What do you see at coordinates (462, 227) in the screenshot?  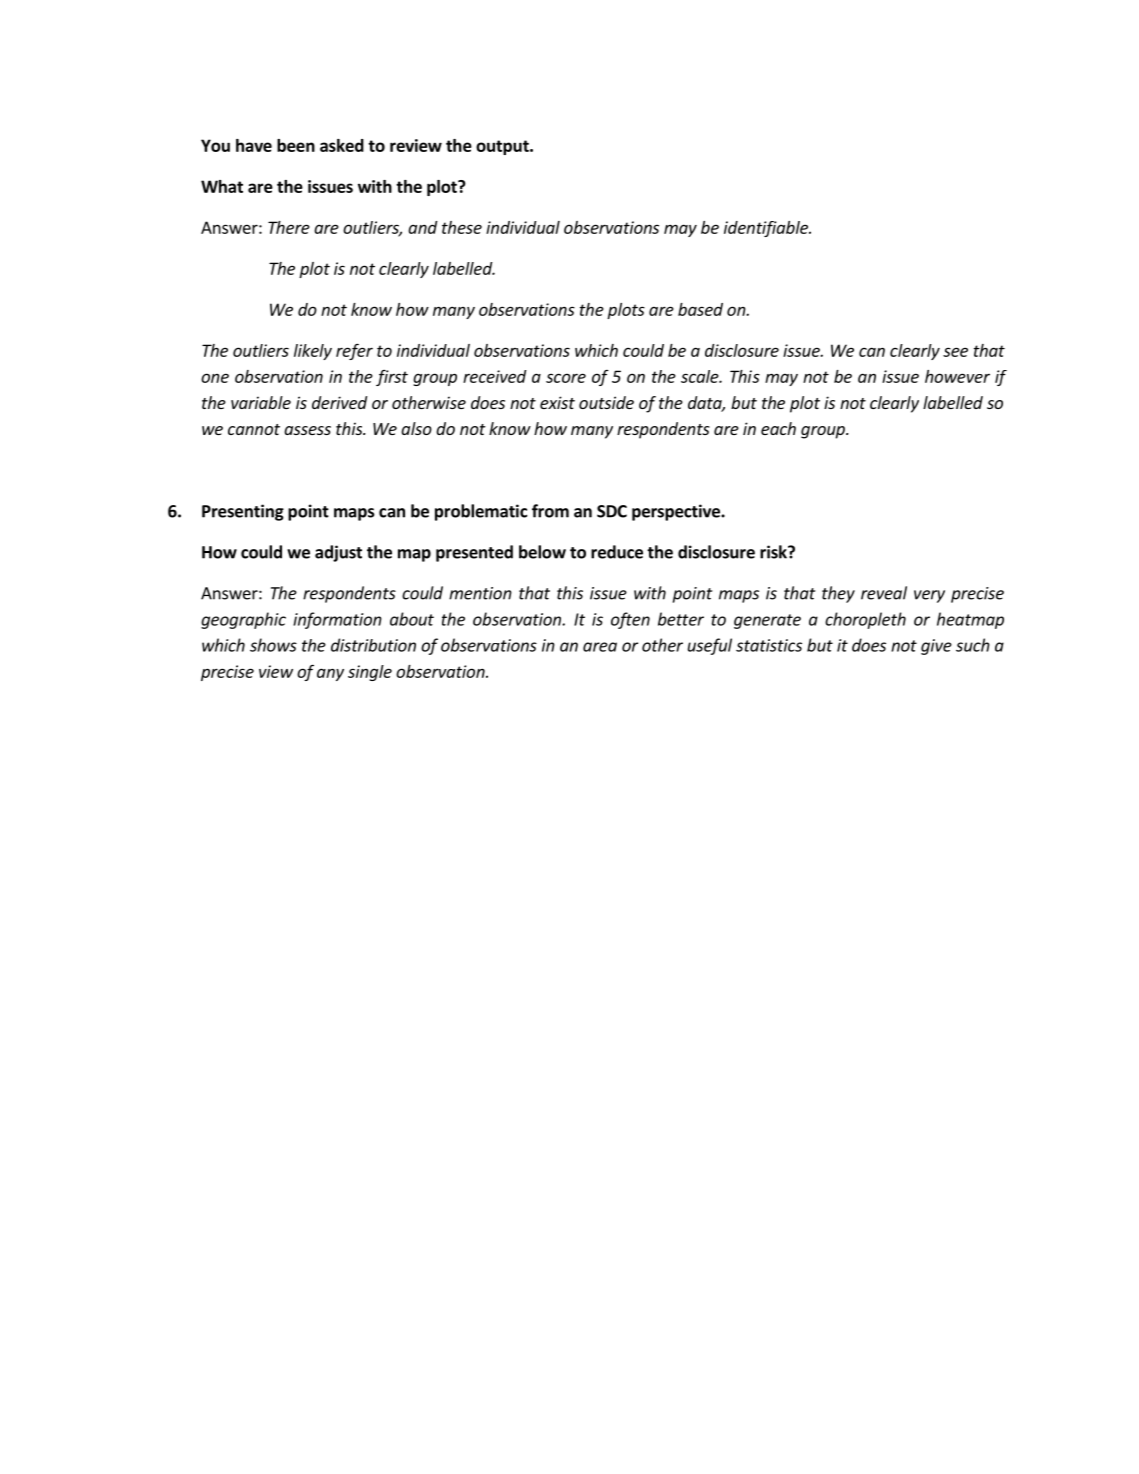 I see `these` at bounding box center [462, 227].
